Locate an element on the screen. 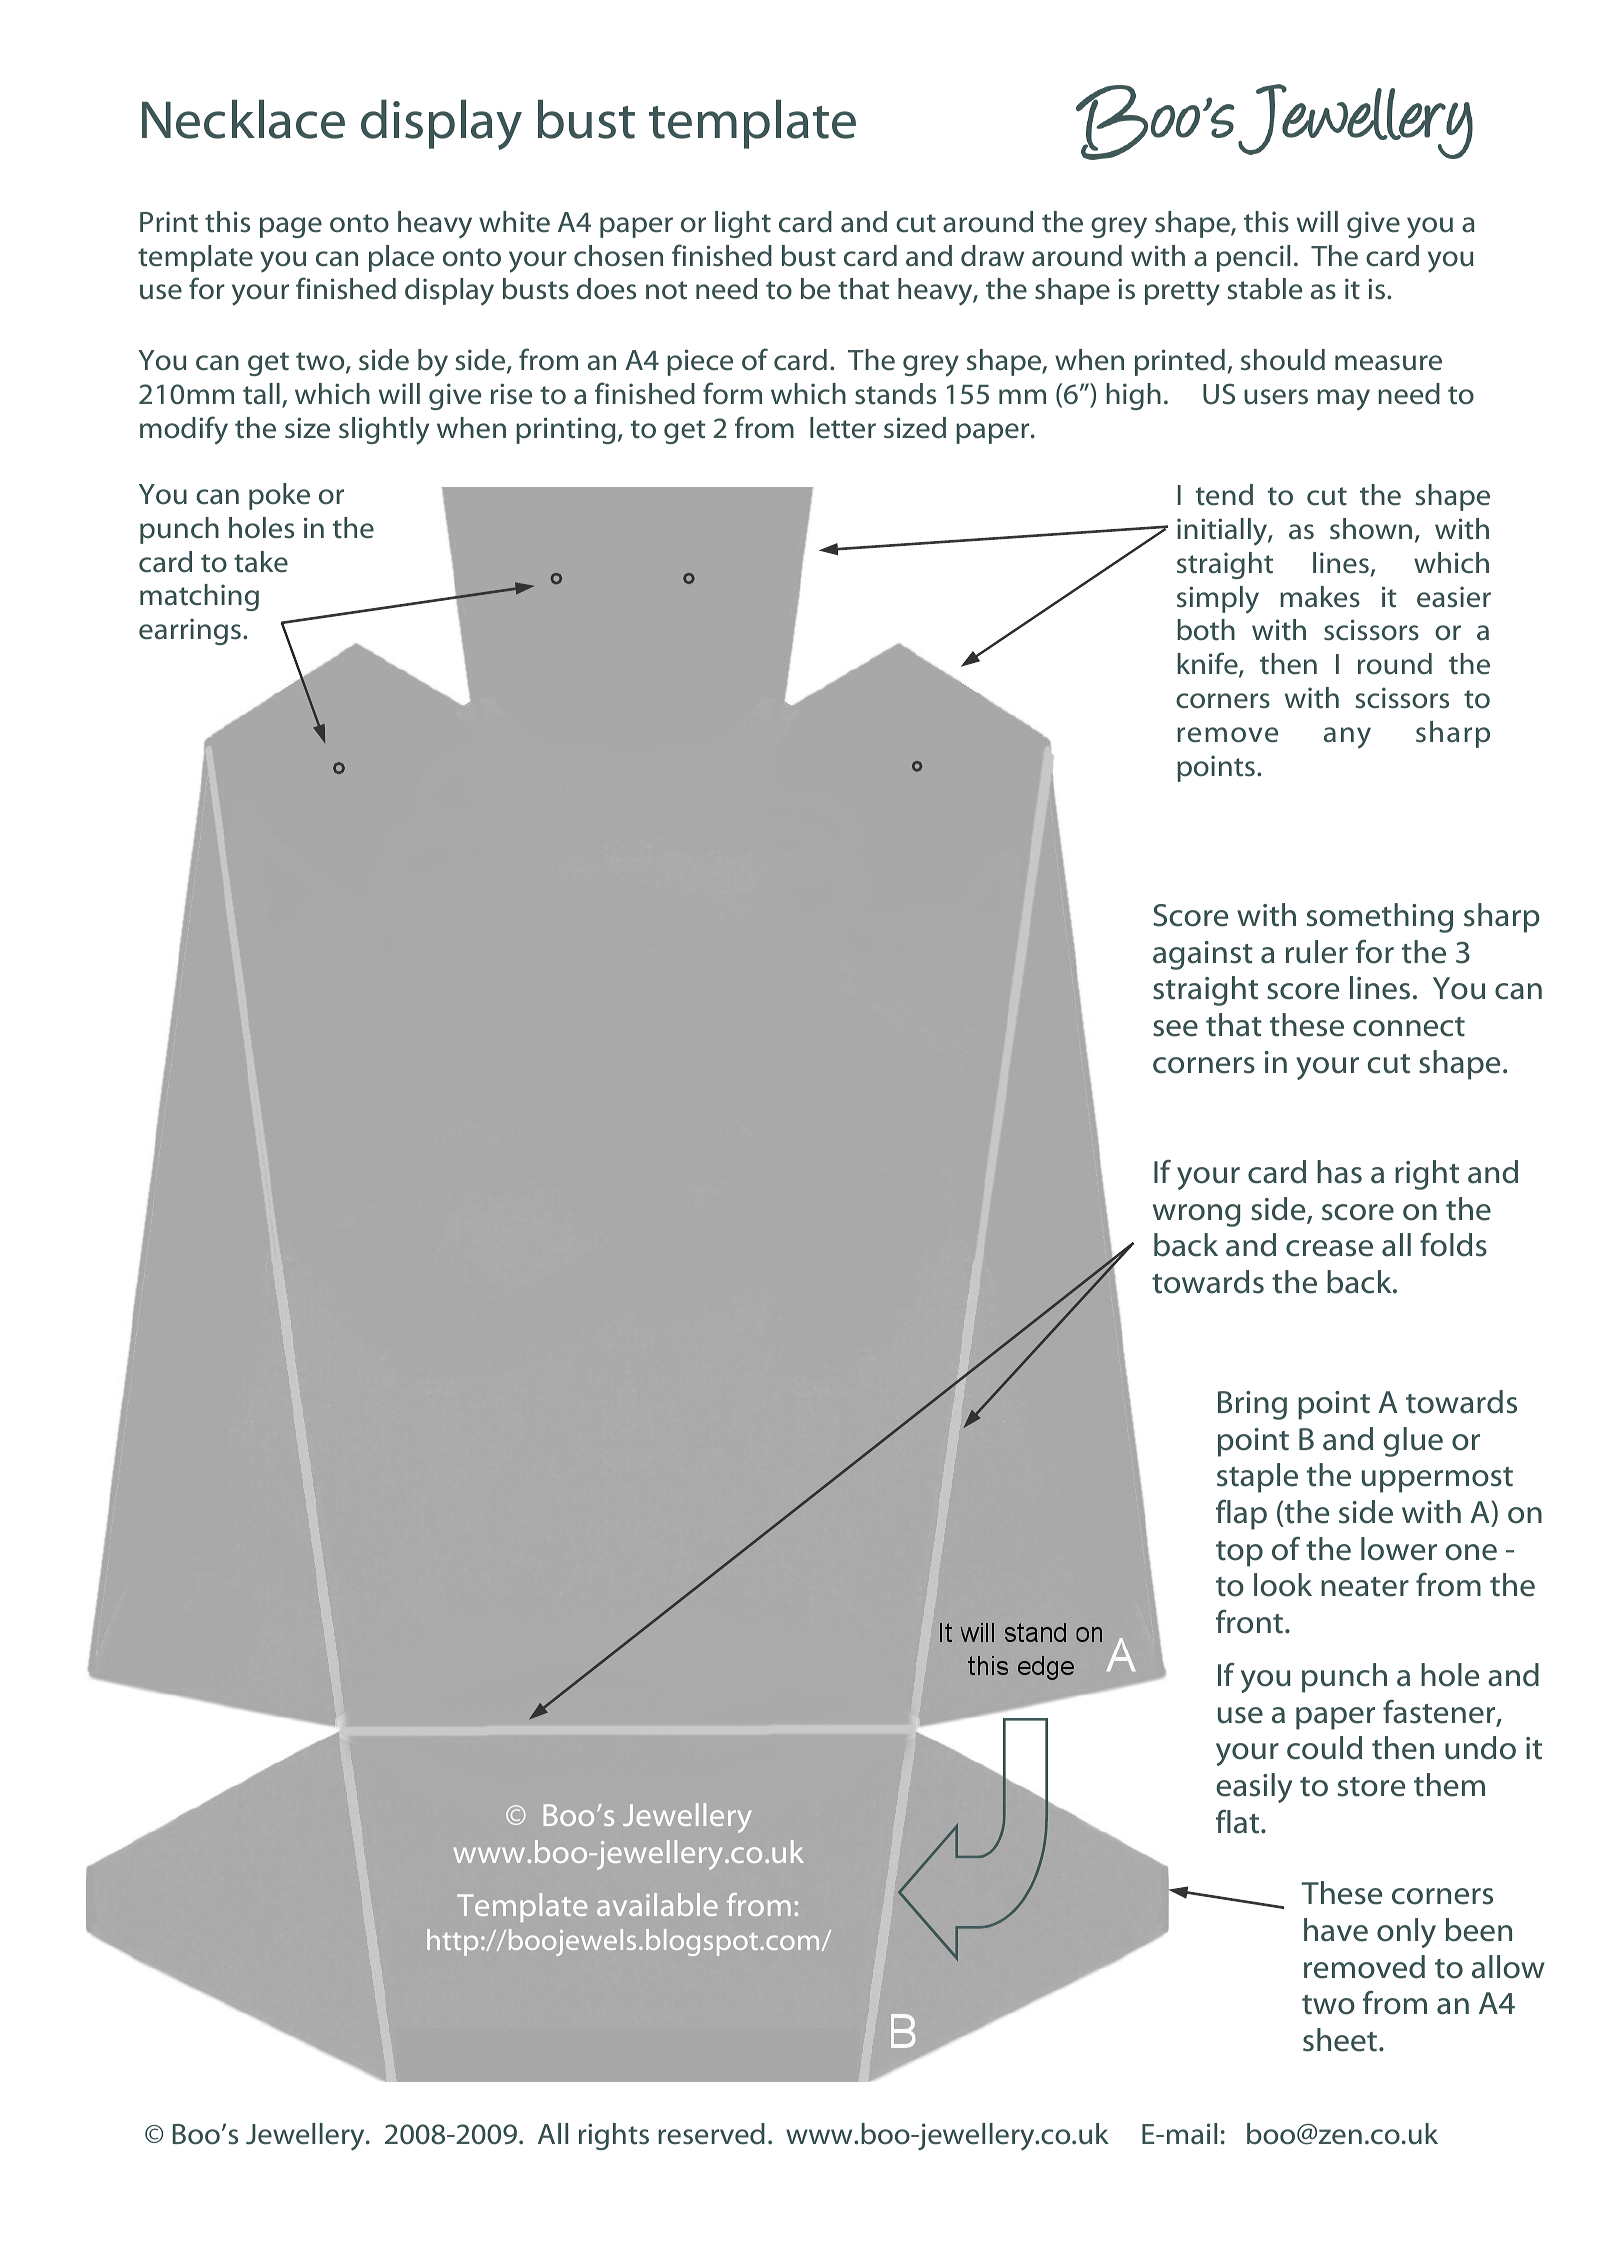 The height and width of the screenshot is (2260, 1597). reserved is located at coordinates (711, 2134).
